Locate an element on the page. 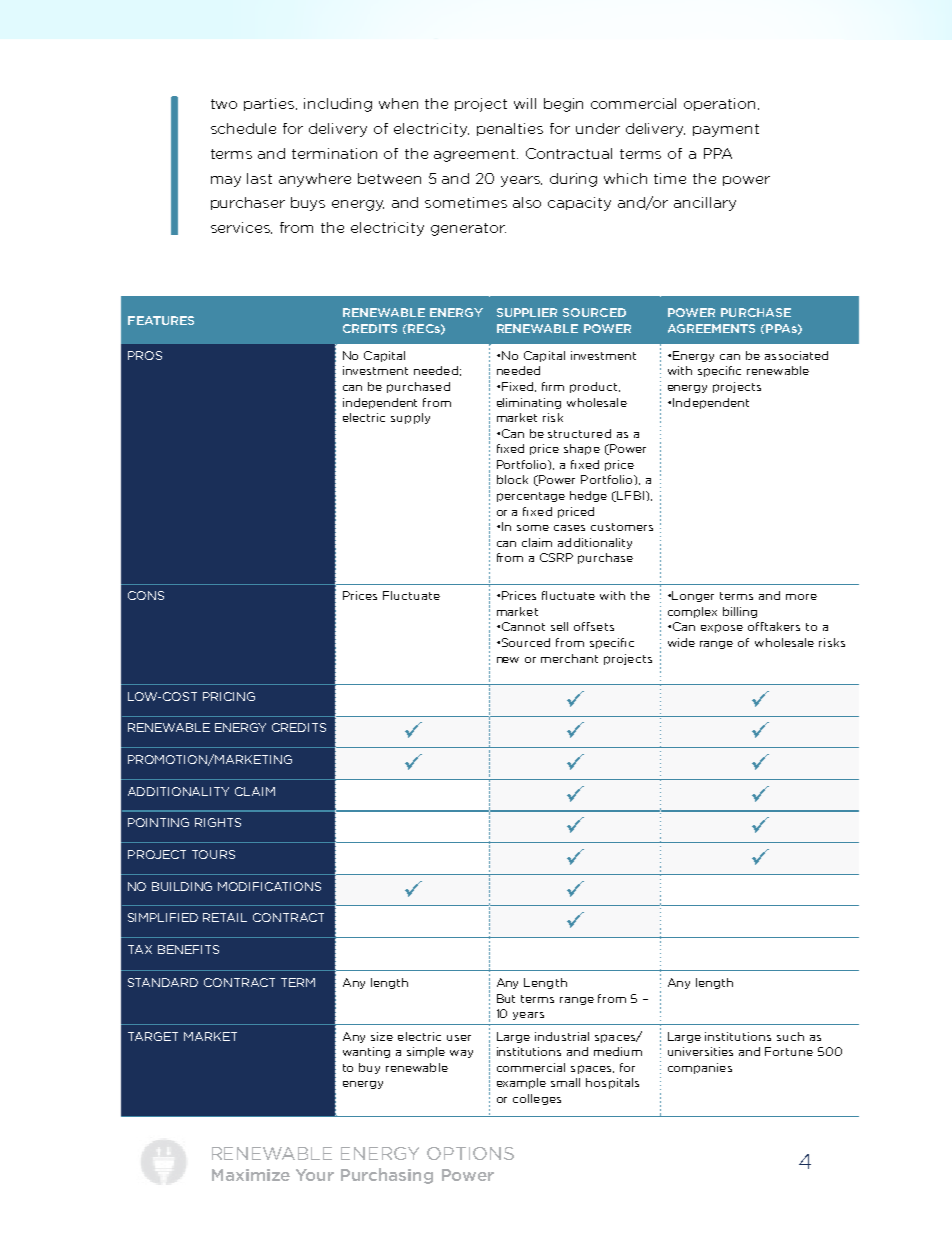 This document has height=1233, width=952. penalties is located at coordinates (510, 129).
